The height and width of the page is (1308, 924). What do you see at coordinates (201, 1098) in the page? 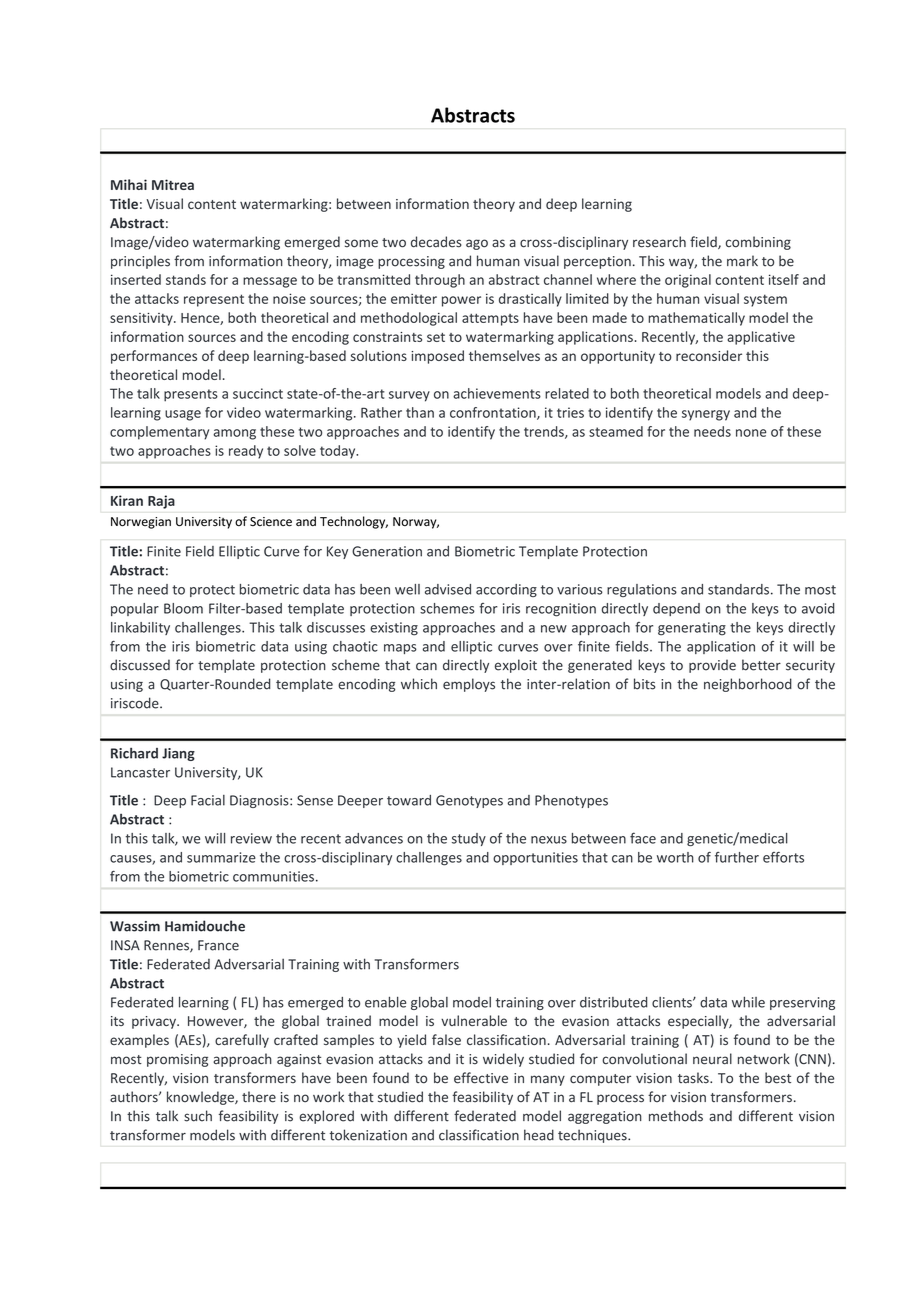
I see `knowledge` at bounding box center [201, 1098].
